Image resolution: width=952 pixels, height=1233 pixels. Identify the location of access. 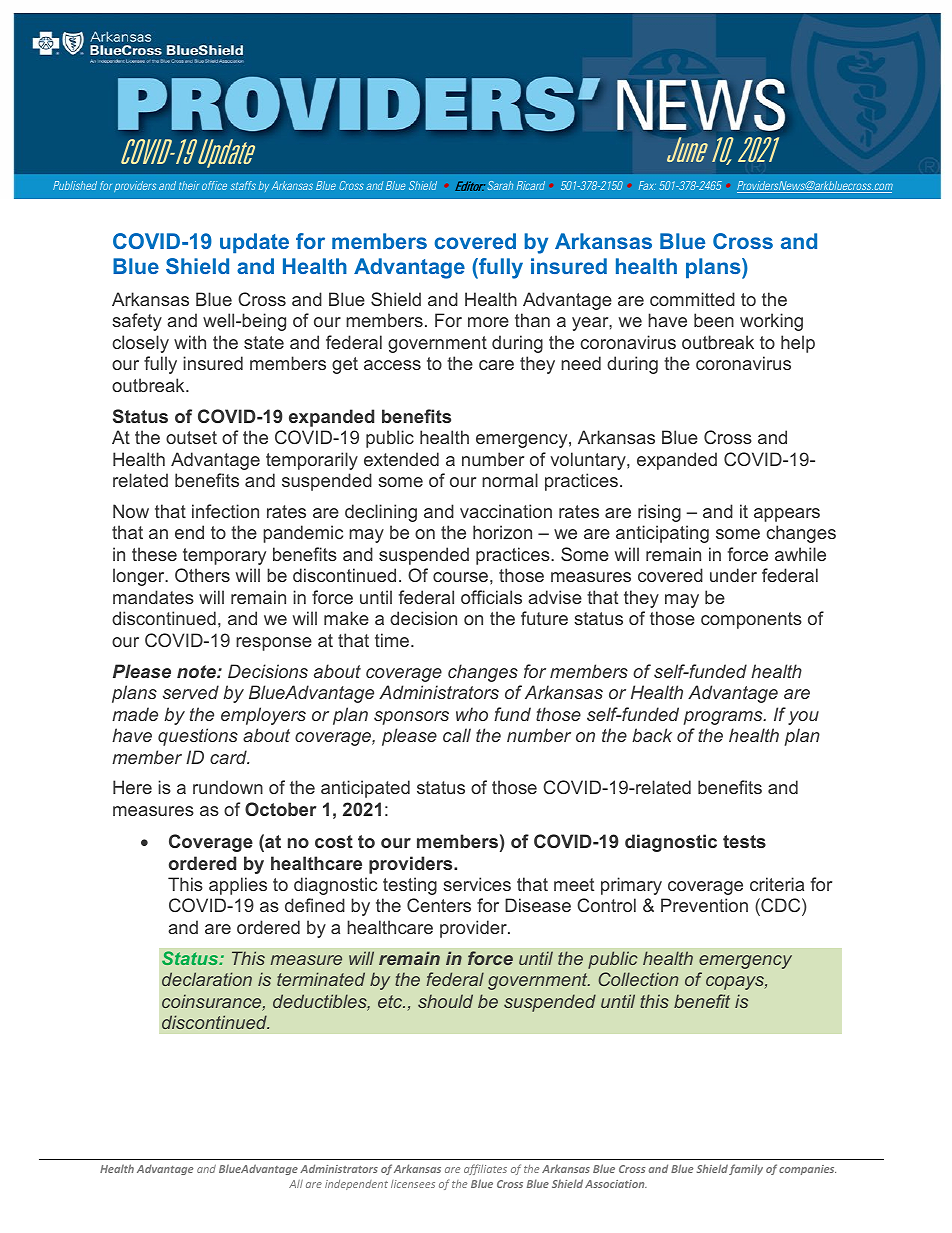
(392, 365).
